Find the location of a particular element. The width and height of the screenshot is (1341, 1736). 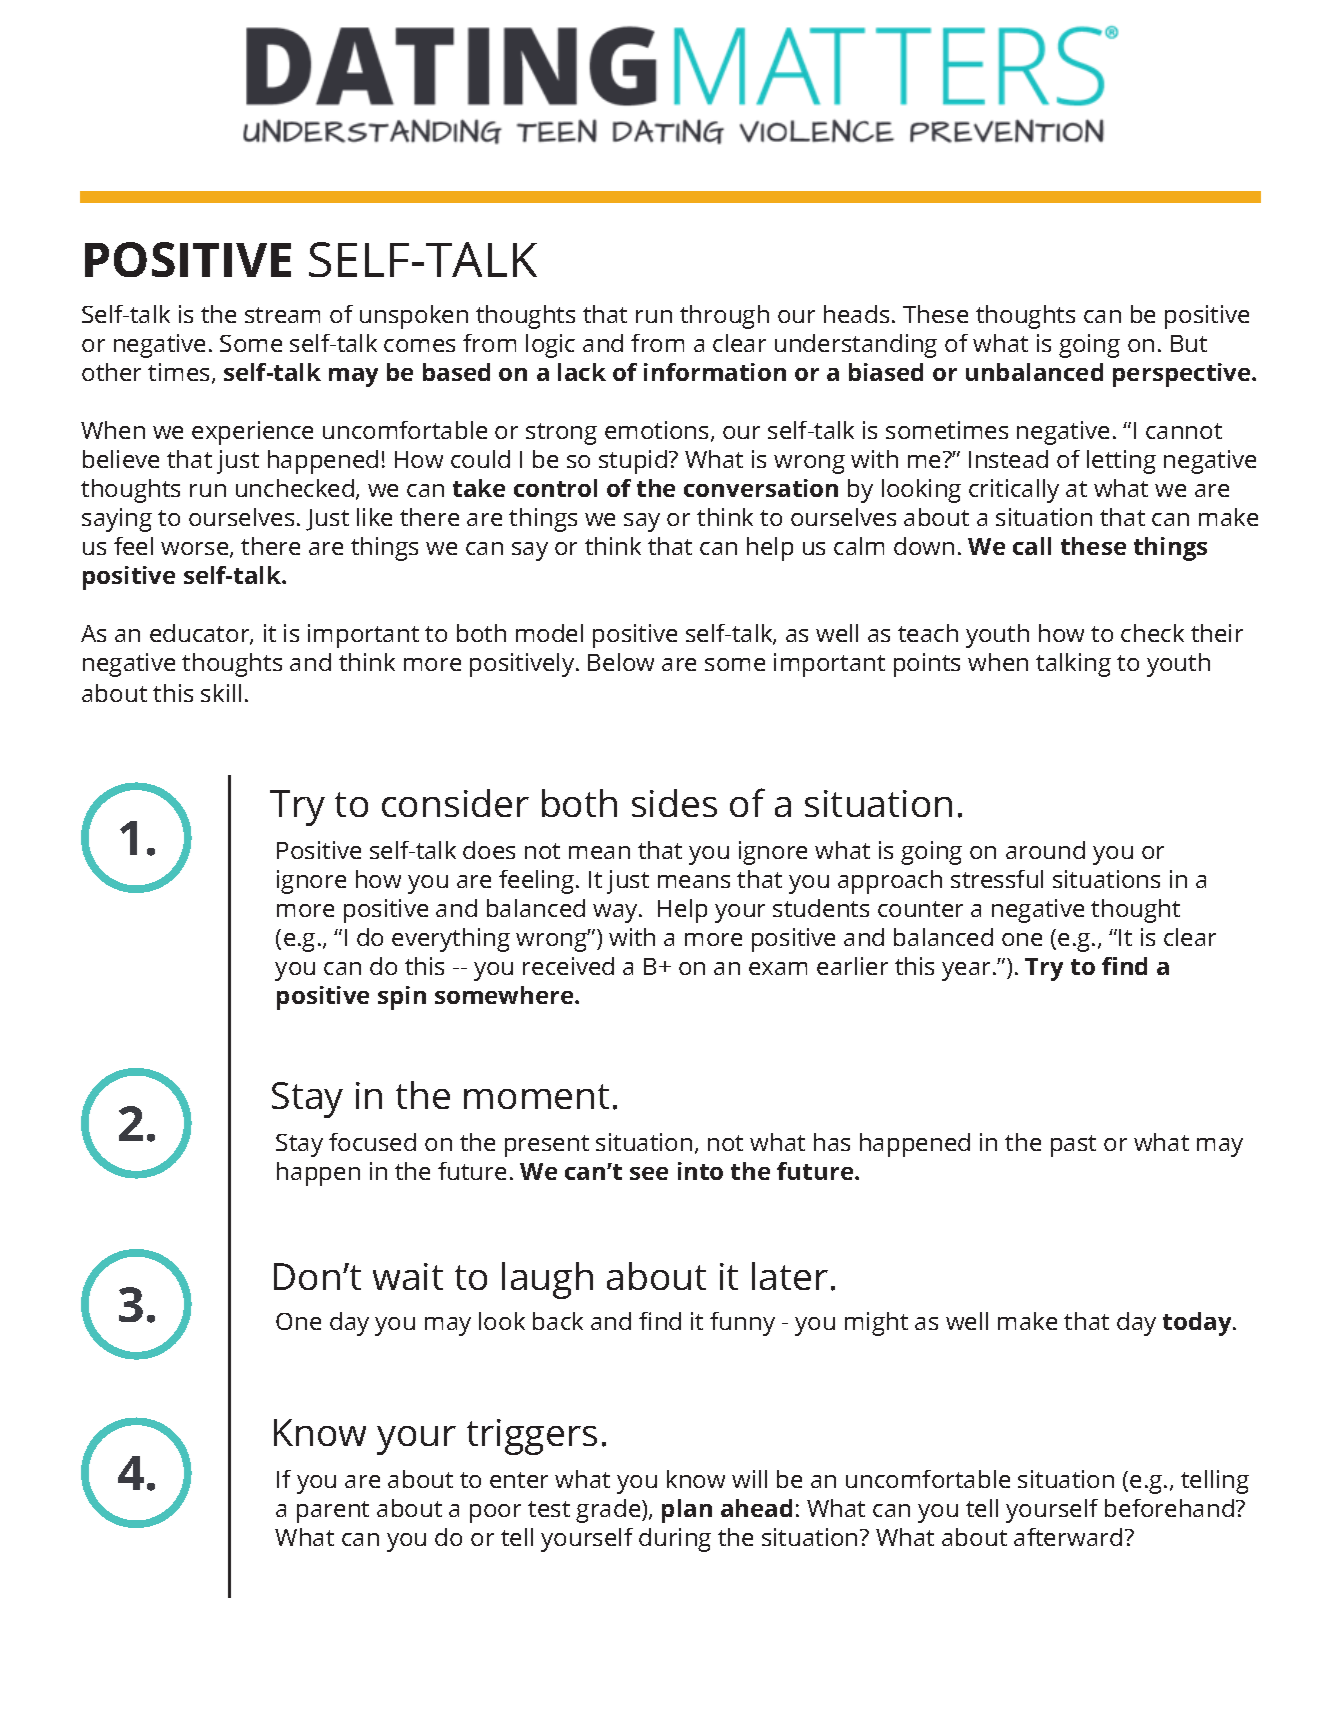

Below is located at coordinates (621, 662).
